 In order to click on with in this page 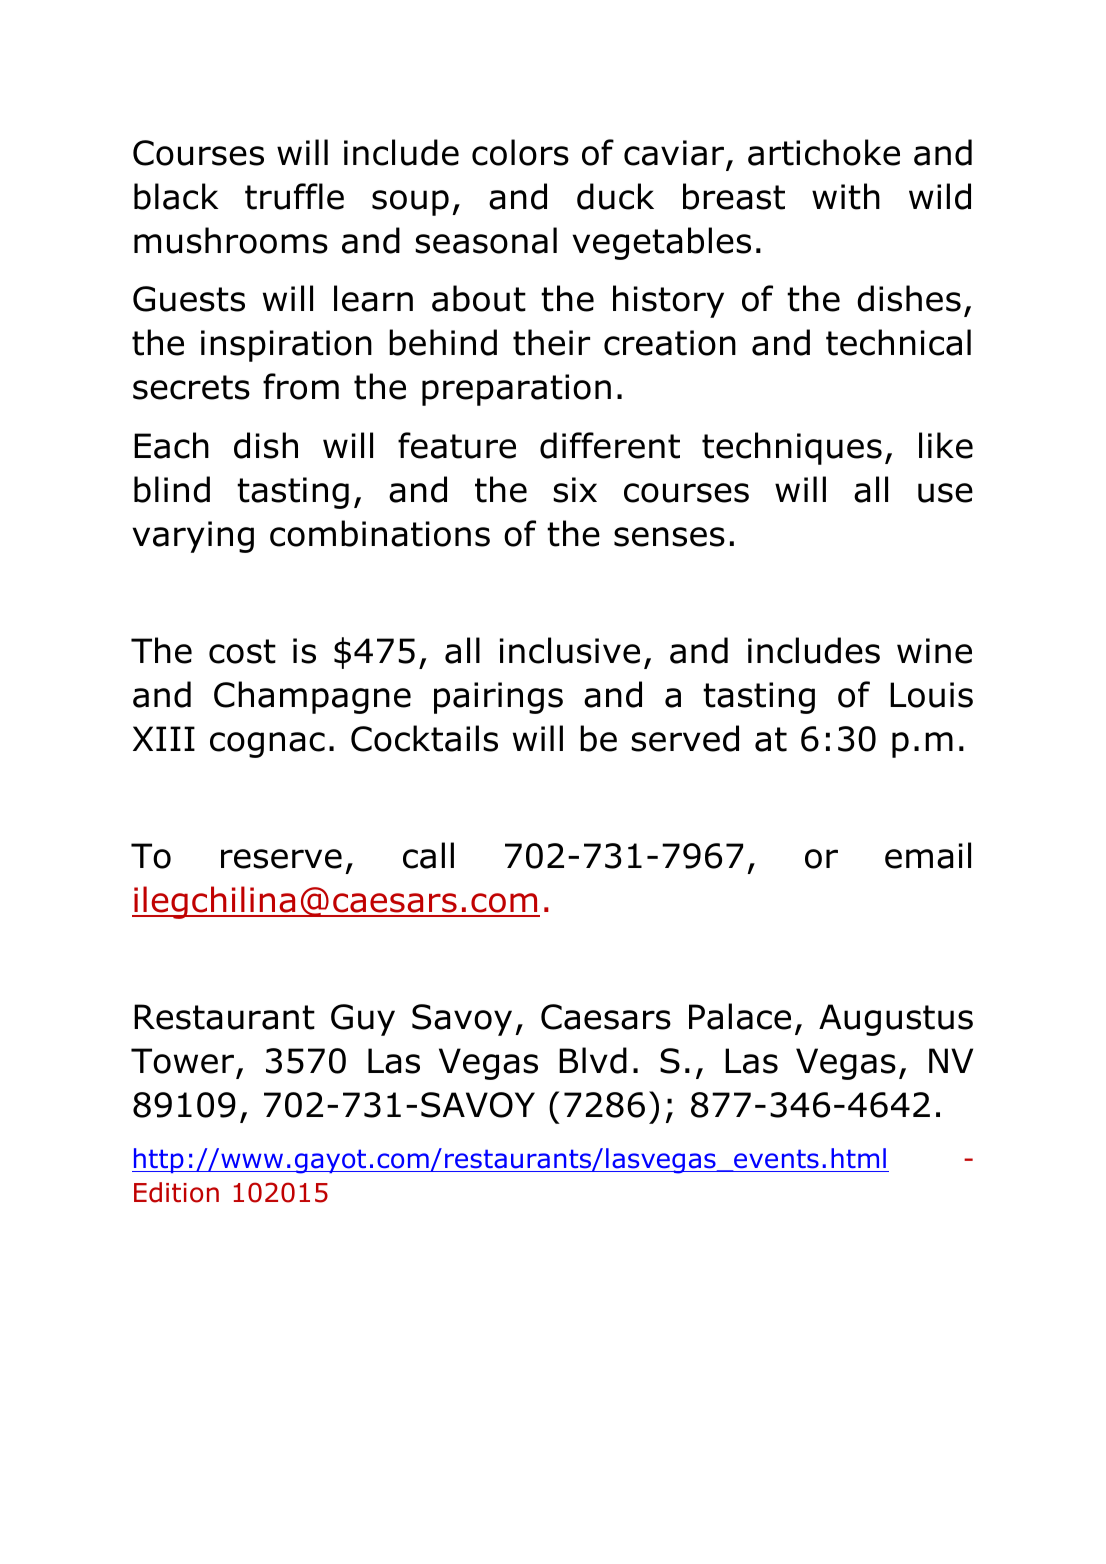, I will do `click(846, 196)`.
